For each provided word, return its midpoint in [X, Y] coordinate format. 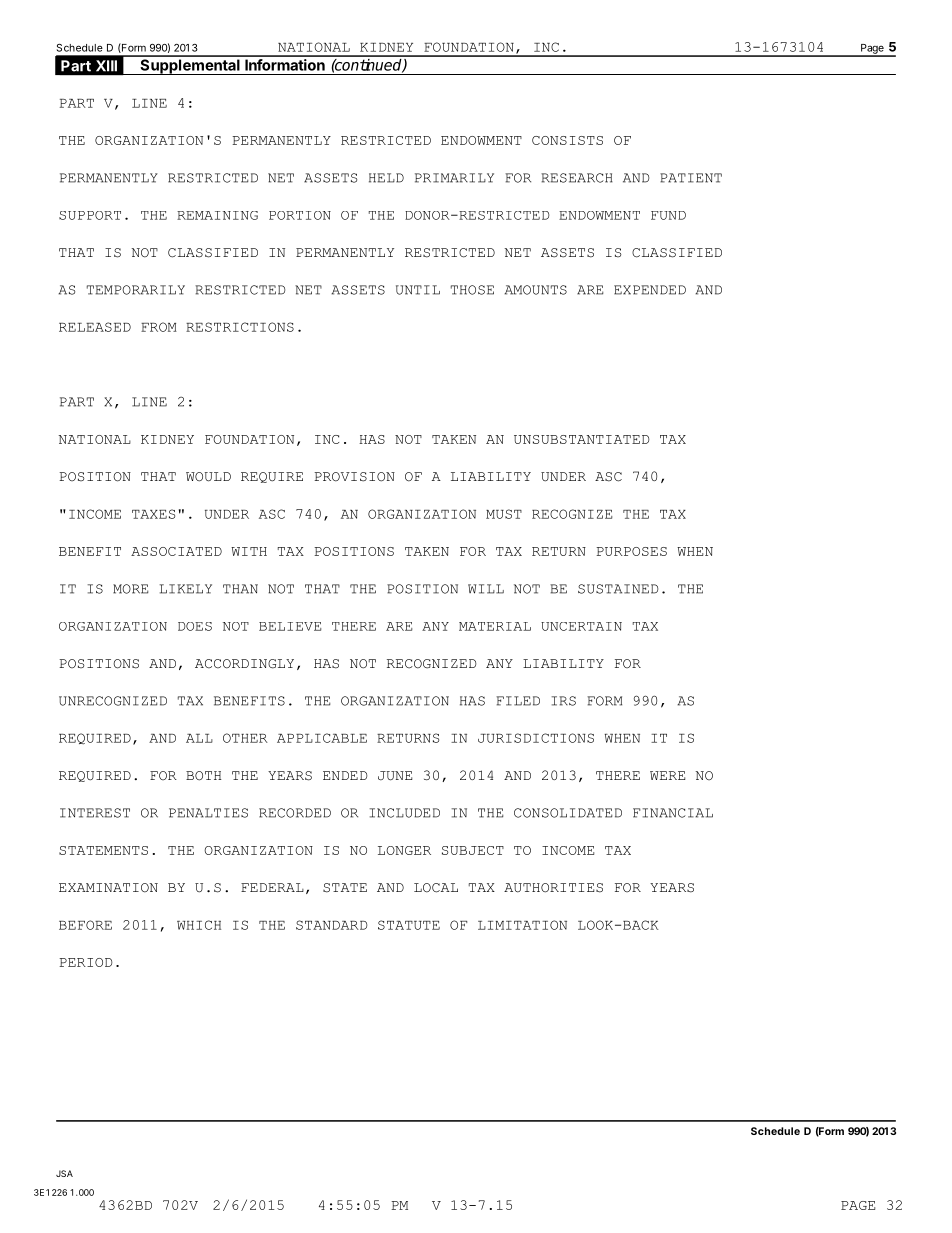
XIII [106, 66]
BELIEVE [290, 626]
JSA [64, 1173]
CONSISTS [567, 140]
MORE [130, 589]
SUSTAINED [618, 589]
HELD [386, 178]
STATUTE [409, 925]
